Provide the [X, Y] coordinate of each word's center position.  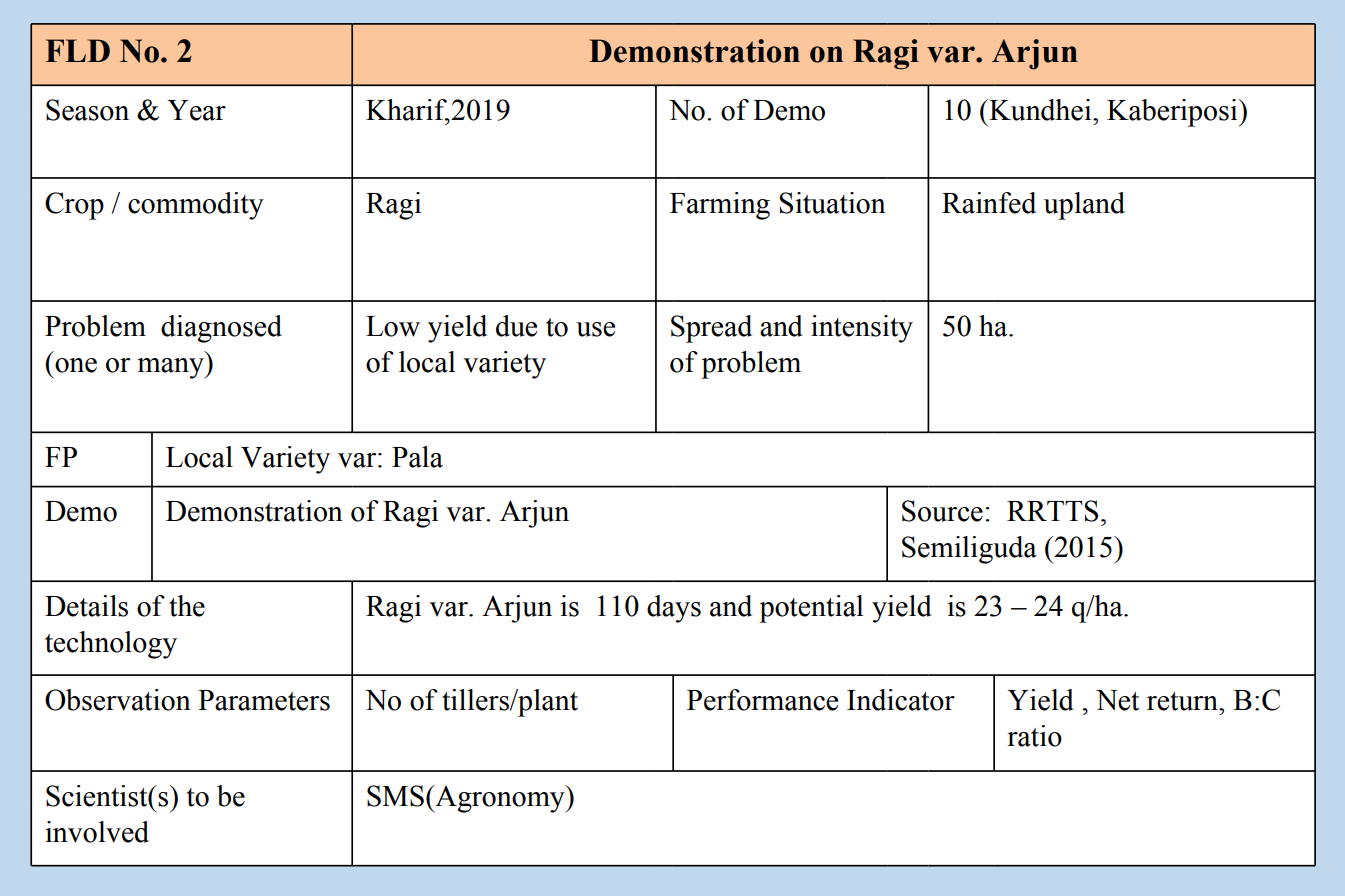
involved [97, 832]
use [595, 329]
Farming [720, 206]
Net [1117, 700]
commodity [196, 206]
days [674, 609]
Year [196, 110]
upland [1084, 206]
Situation [832, 203]
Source [942, 511]
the [187, 606]
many [171, 368]
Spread [711, 329]
